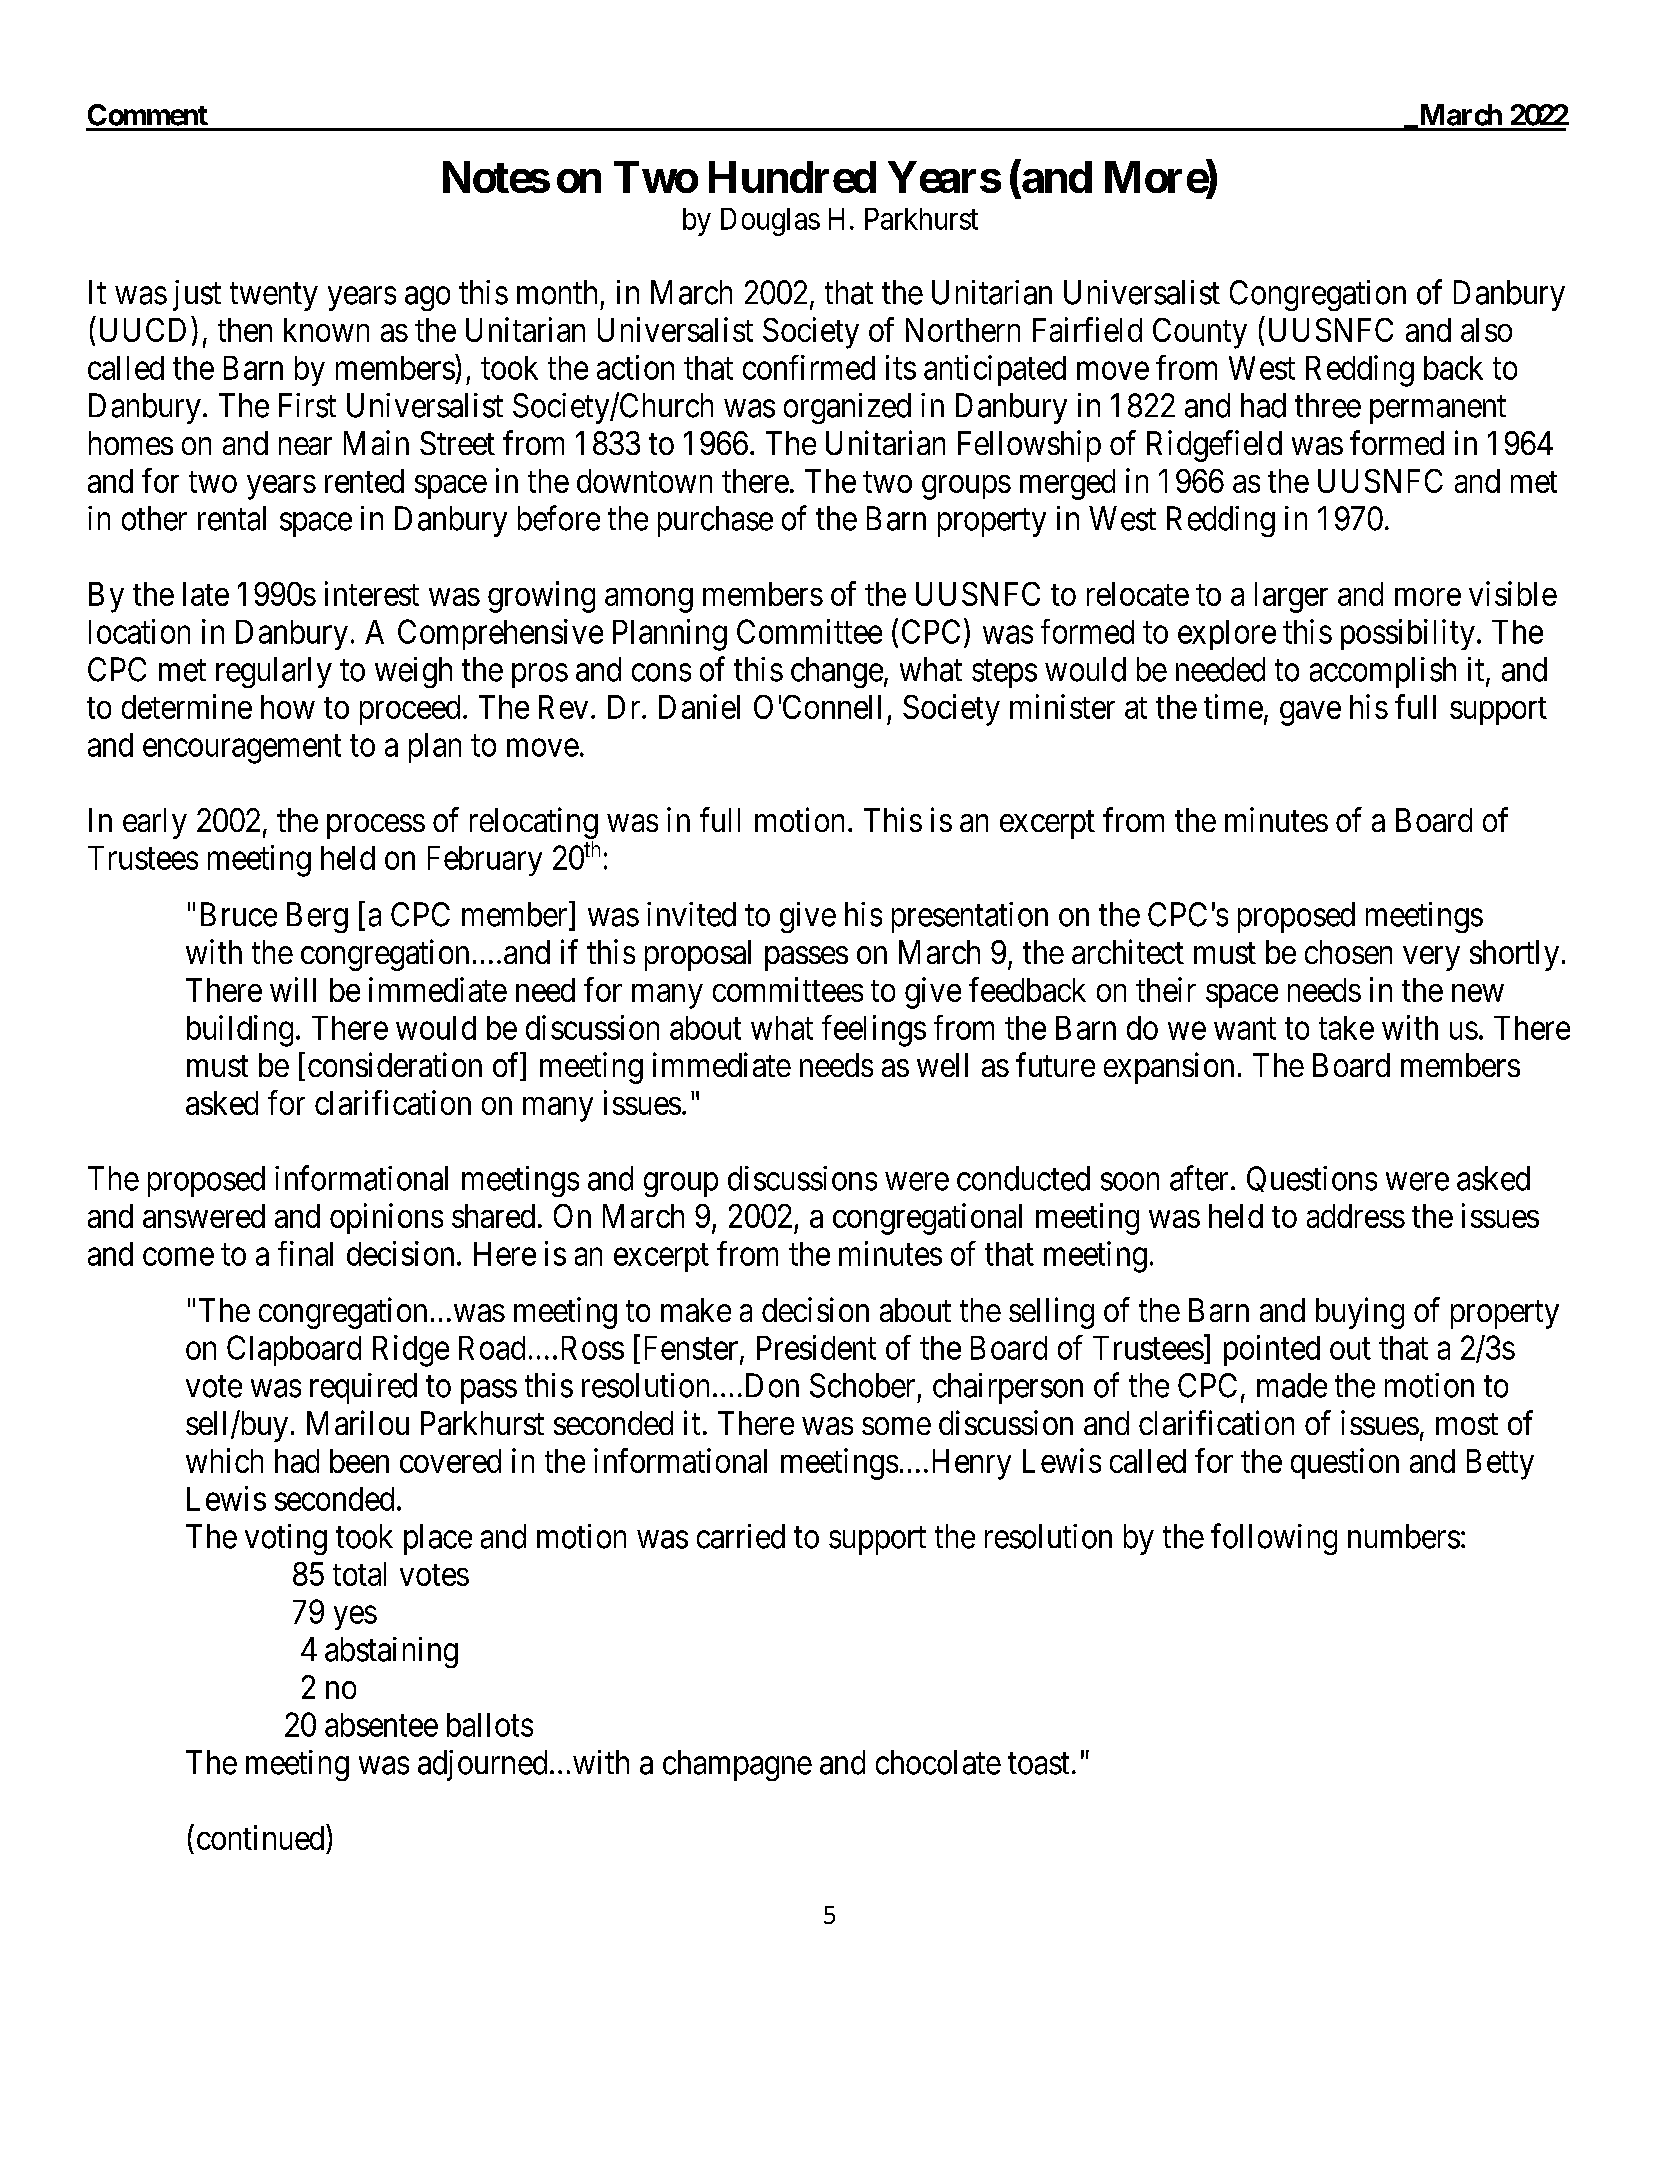 The width and height of the screenshot is (1671, 2163). What do you see at coordinates (1038, 1764) in the screenshot?
I see `toast` at bounding box center [1038, 1764].
